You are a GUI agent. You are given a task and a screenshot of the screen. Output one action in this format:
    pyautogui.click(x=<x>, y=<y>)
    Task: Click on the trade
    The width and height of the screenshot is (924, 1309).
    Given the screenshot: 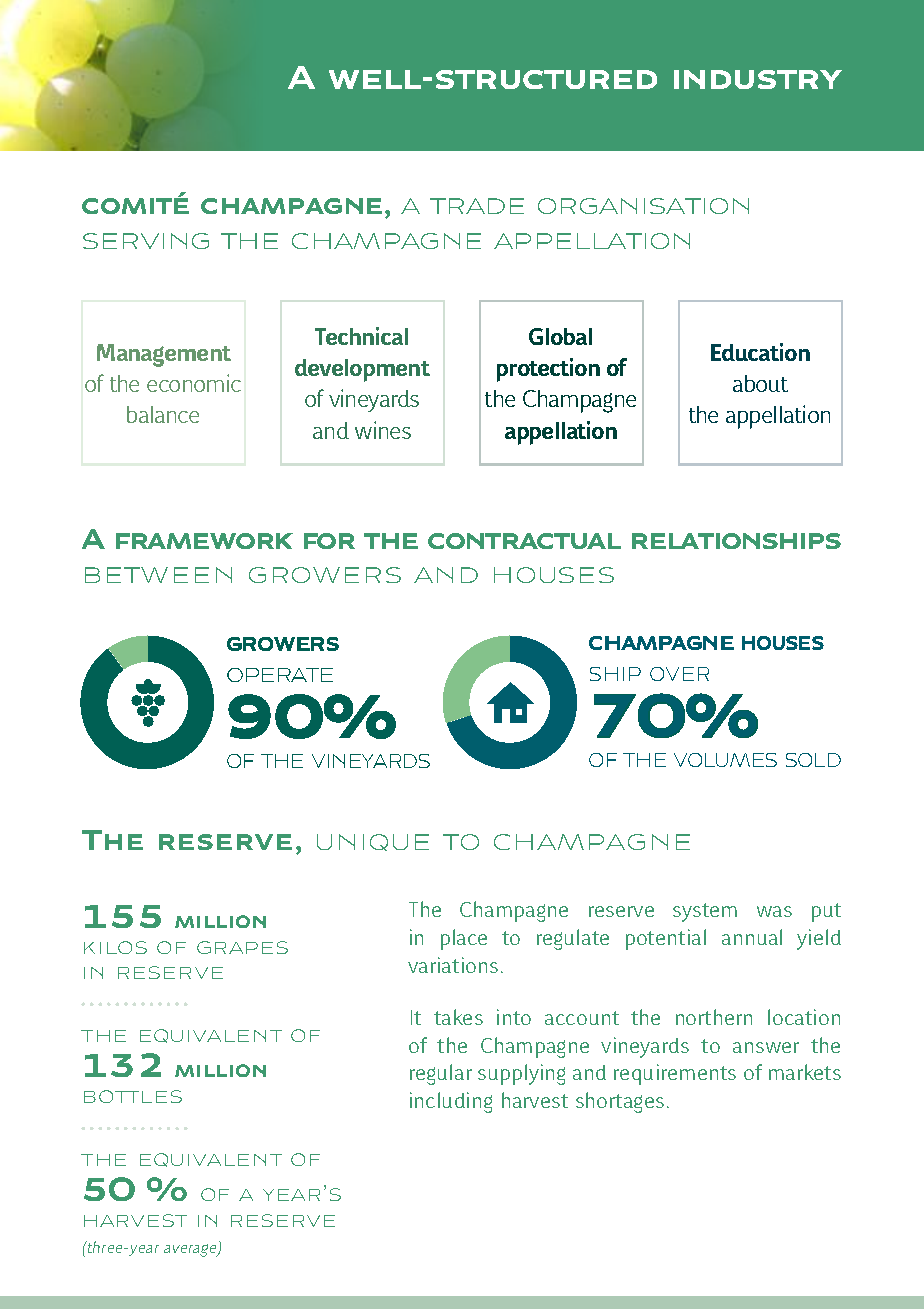 What is the action you would take?
    pyautogui.click(x=477, y=206)
